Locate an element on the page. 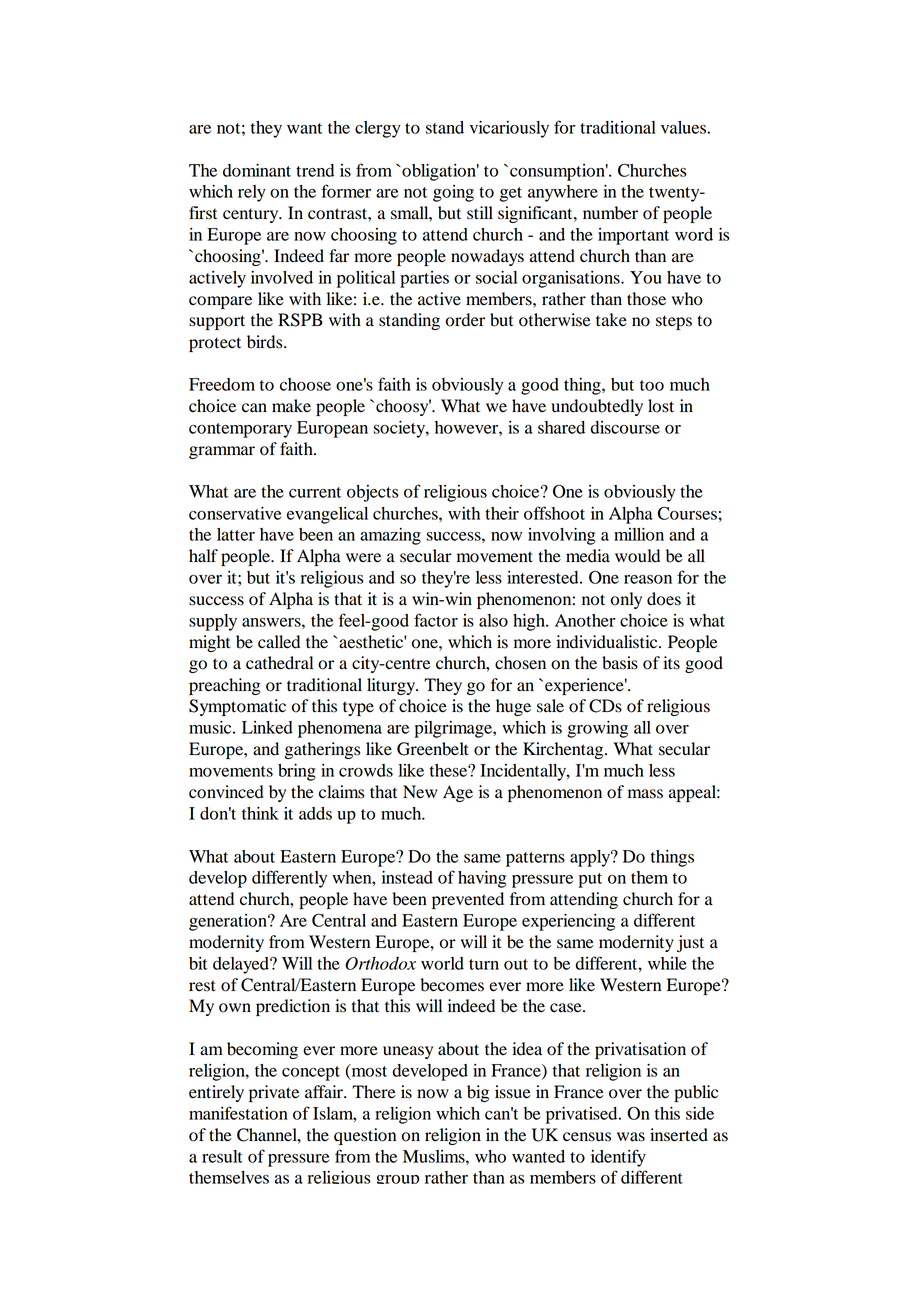 The image size is (924, 1308). group is located at coordinates (398, 1179).
